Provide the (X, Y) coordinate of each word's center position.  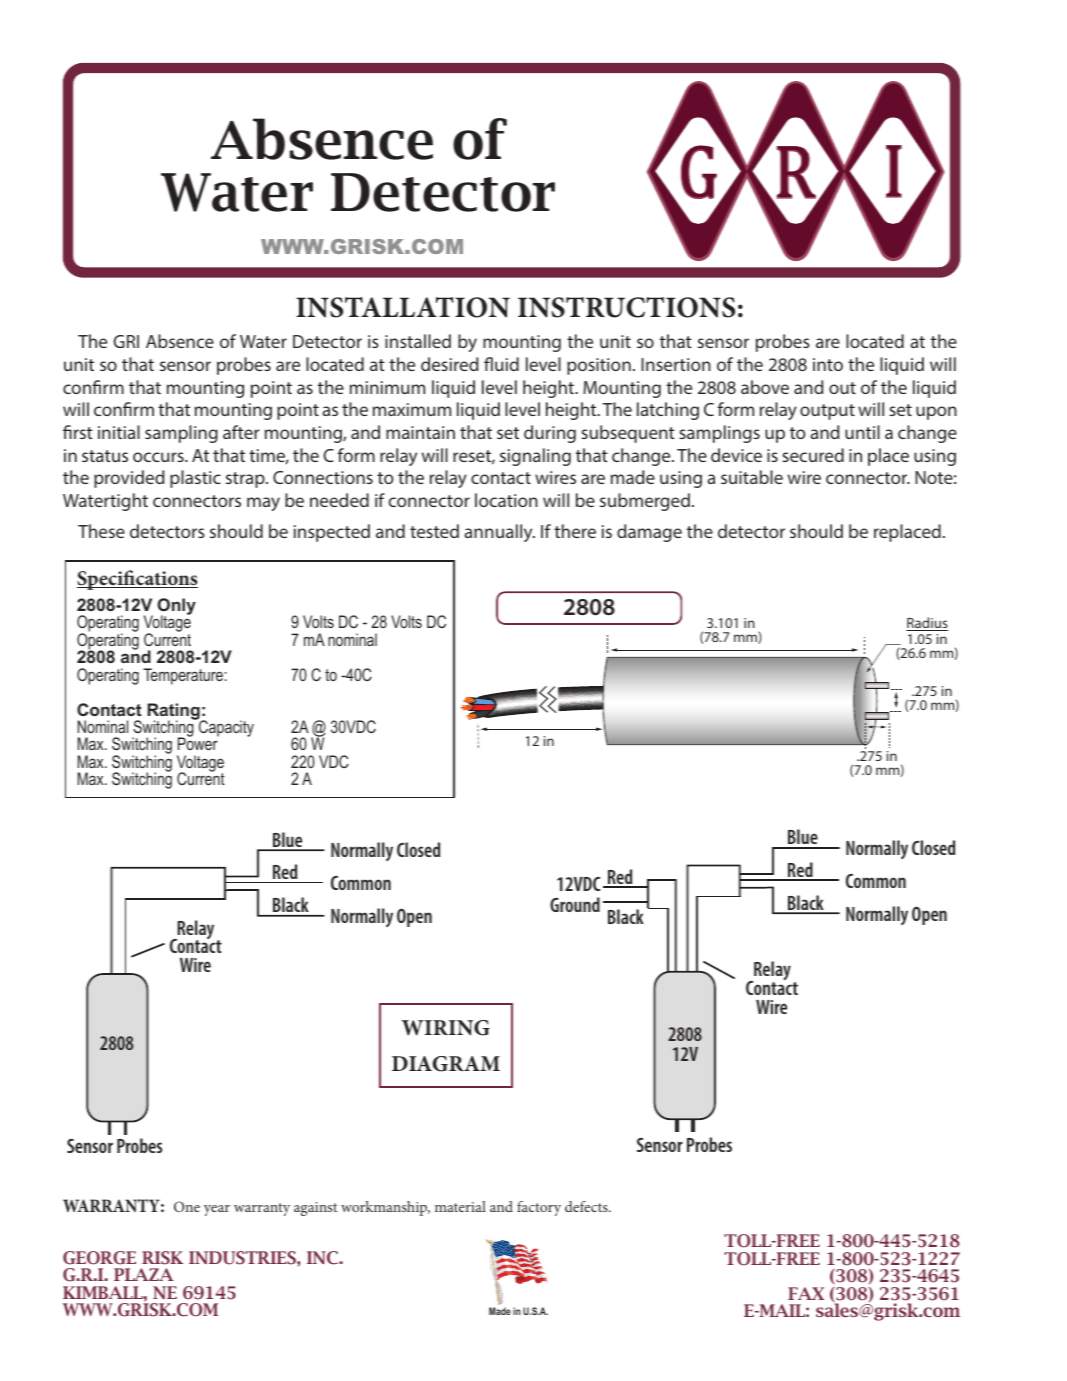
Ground (575, 904)
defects (587, 1206)
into (828, 364)
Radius (927, 624)
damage (649, 533)
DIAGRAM (446, 1064)
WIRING (446, 1028)
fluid (501, 364)
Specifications (137, 580)
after (241, 432)
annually (499, 533)
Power (198, 743)
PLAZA (144, 1274)
